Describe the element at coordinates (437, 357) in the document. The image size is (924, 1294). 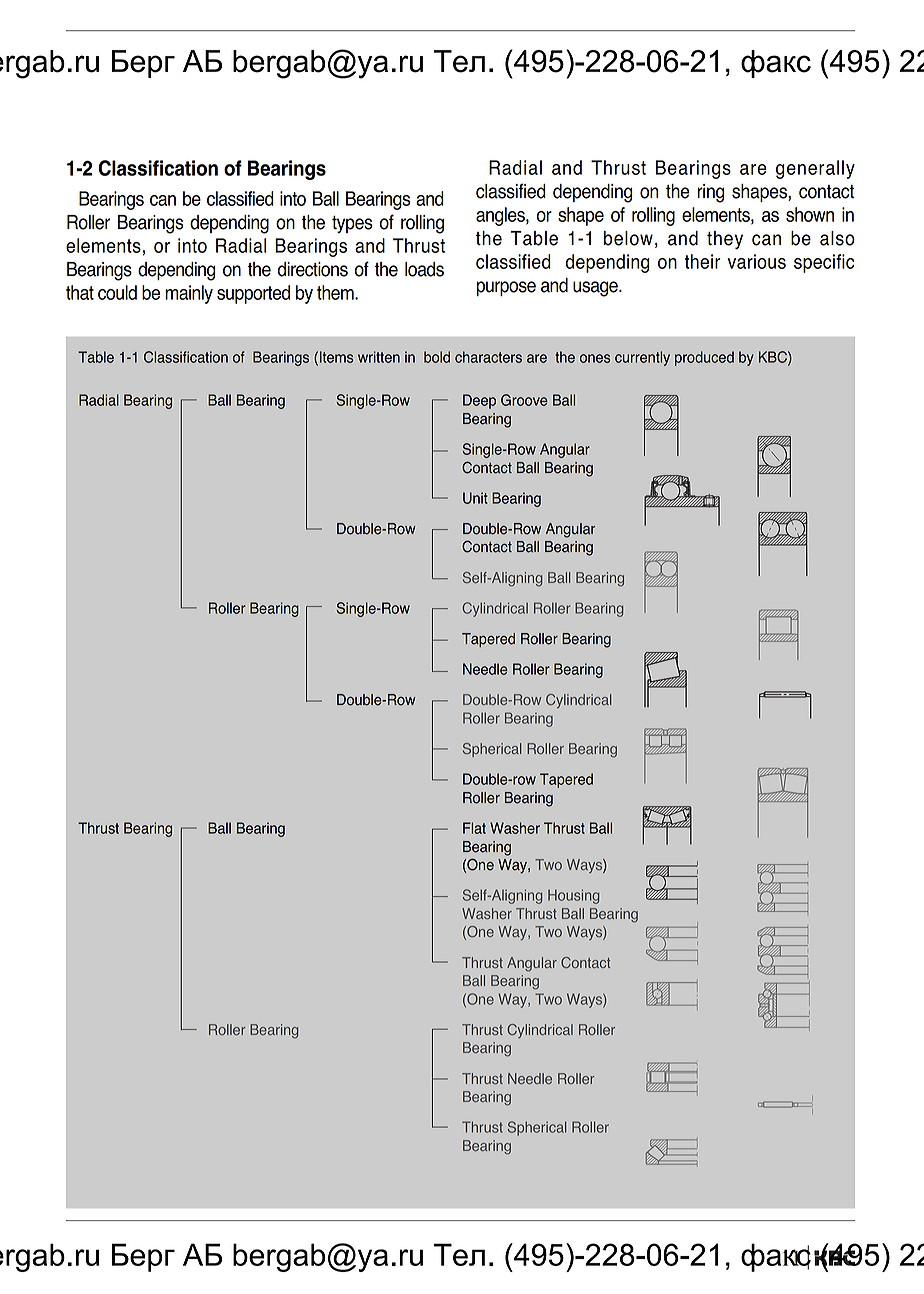
I see `bold` at that location.
